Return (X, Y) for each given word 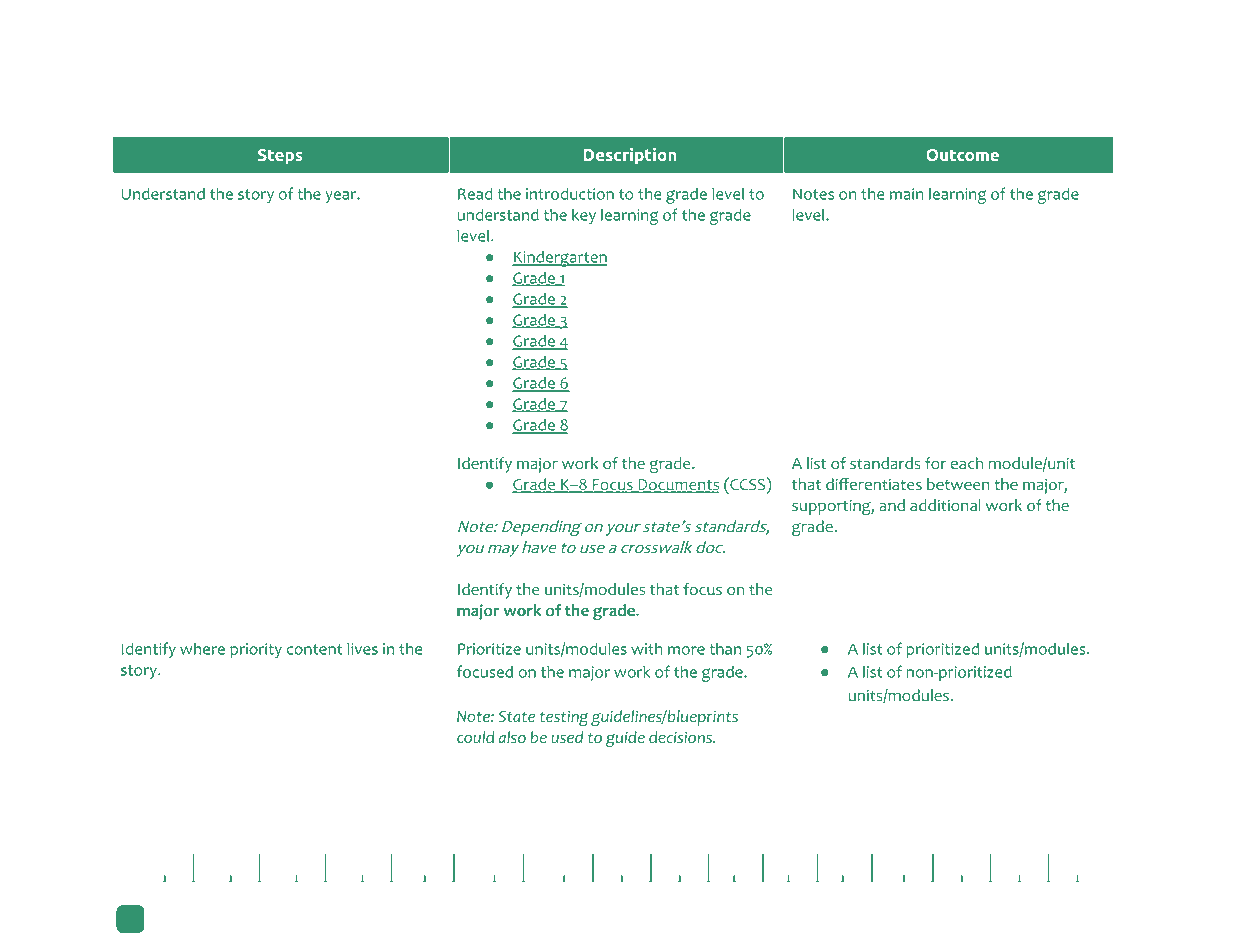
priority (256, 651)
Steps (280, 156)
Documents (677, 486)
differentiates (874, 484)
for (935, 463)
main (906, 194)
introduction (570, 193)
